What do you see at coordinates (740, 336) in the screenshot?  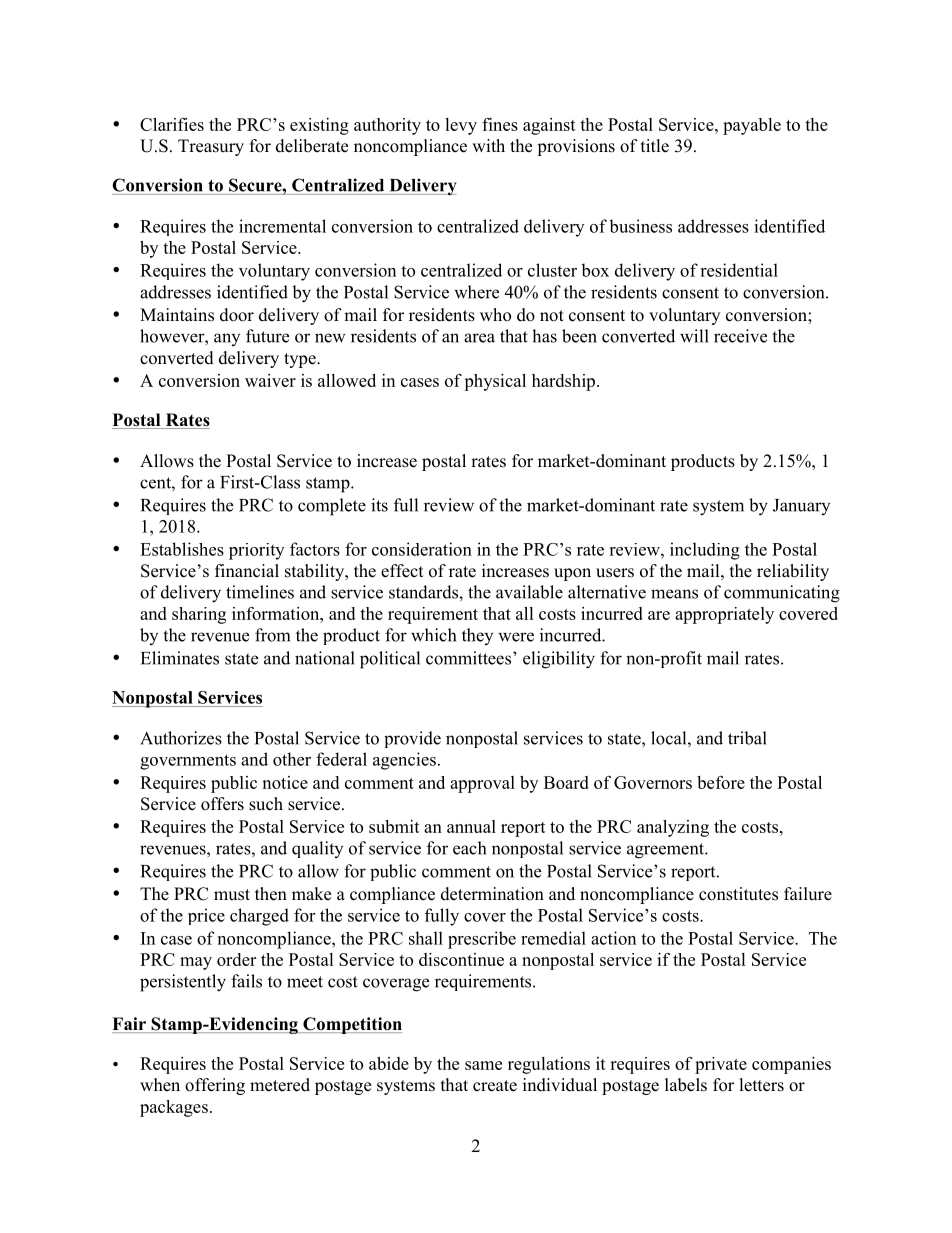 I see `receive` at bounding box center [740, 336].
